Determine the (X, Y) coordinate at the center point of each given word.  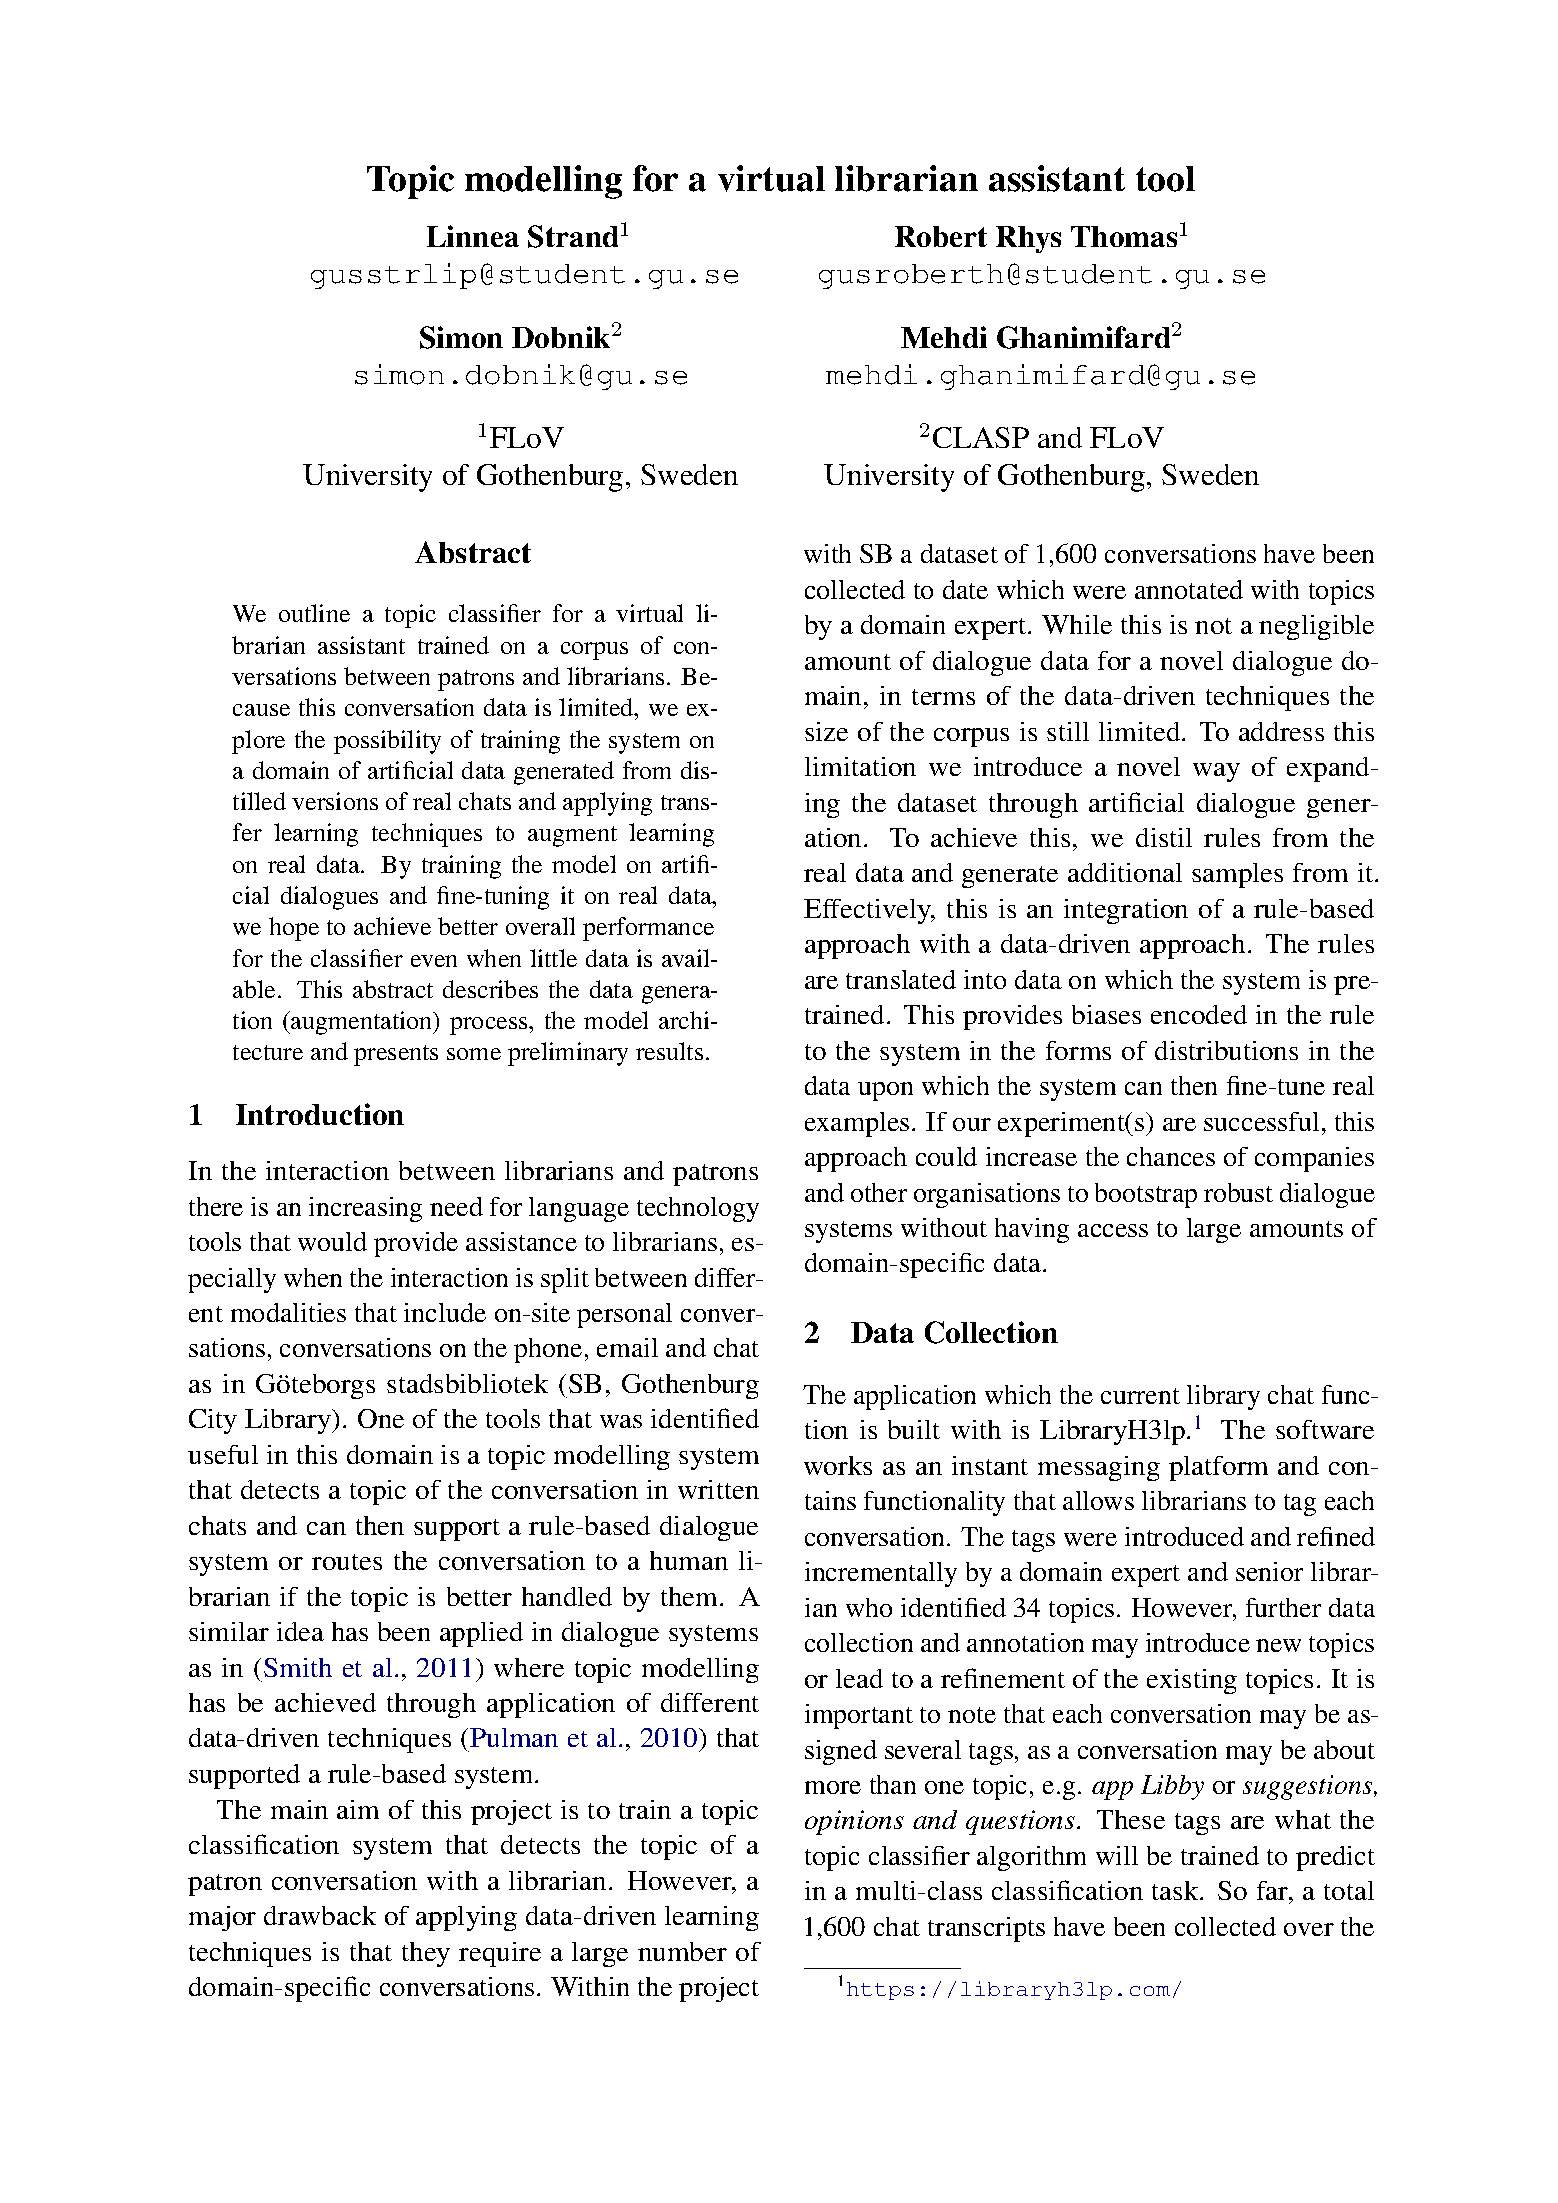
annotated (1189, 589)
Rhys (1028, 239)
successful (1261, 1121)
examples (857, 1124)
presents (396, 1055)
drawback (320, 1915)
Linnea (473, 236)
